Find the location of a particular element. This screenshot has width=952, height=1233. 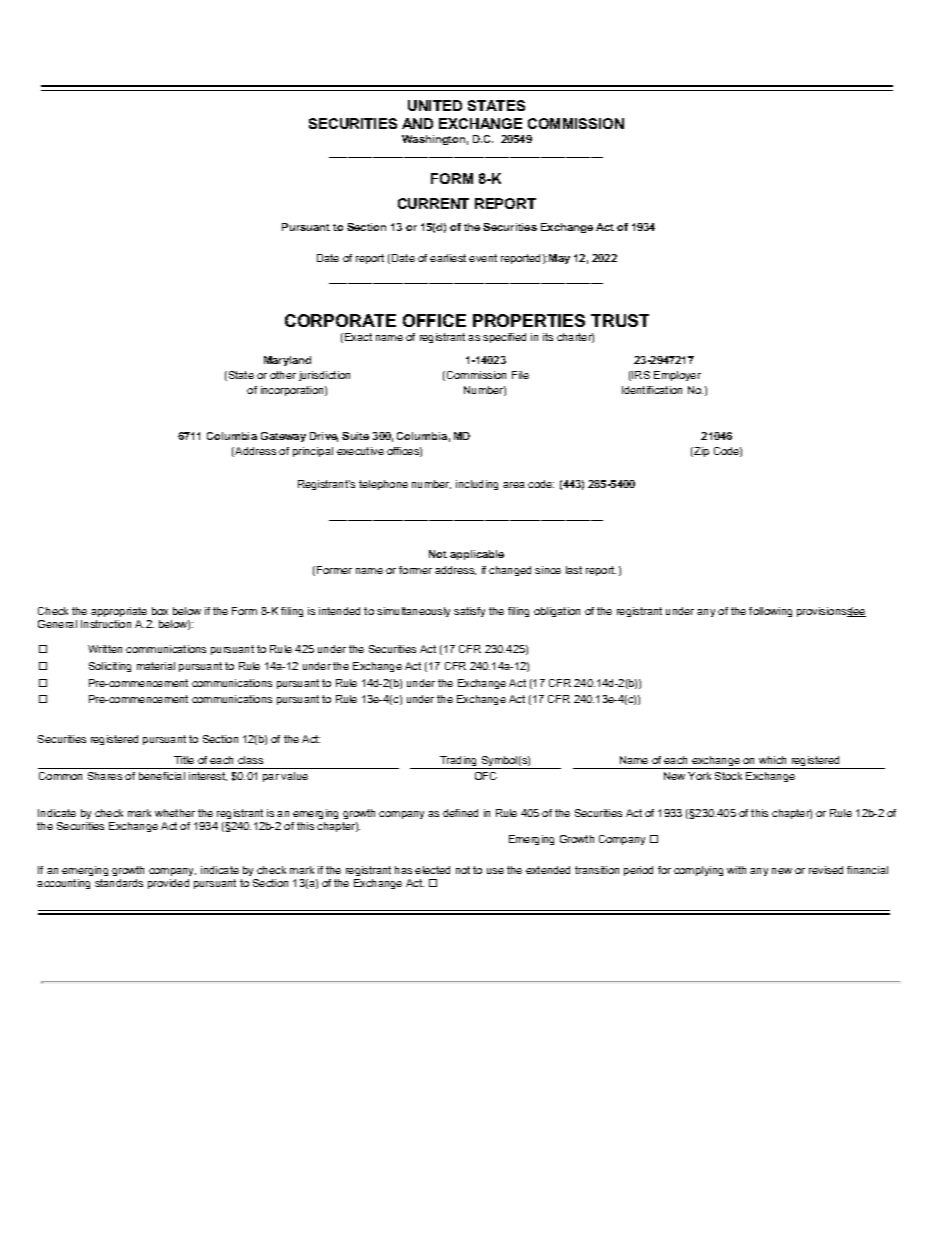

including is located at coordinates (477, 485).
